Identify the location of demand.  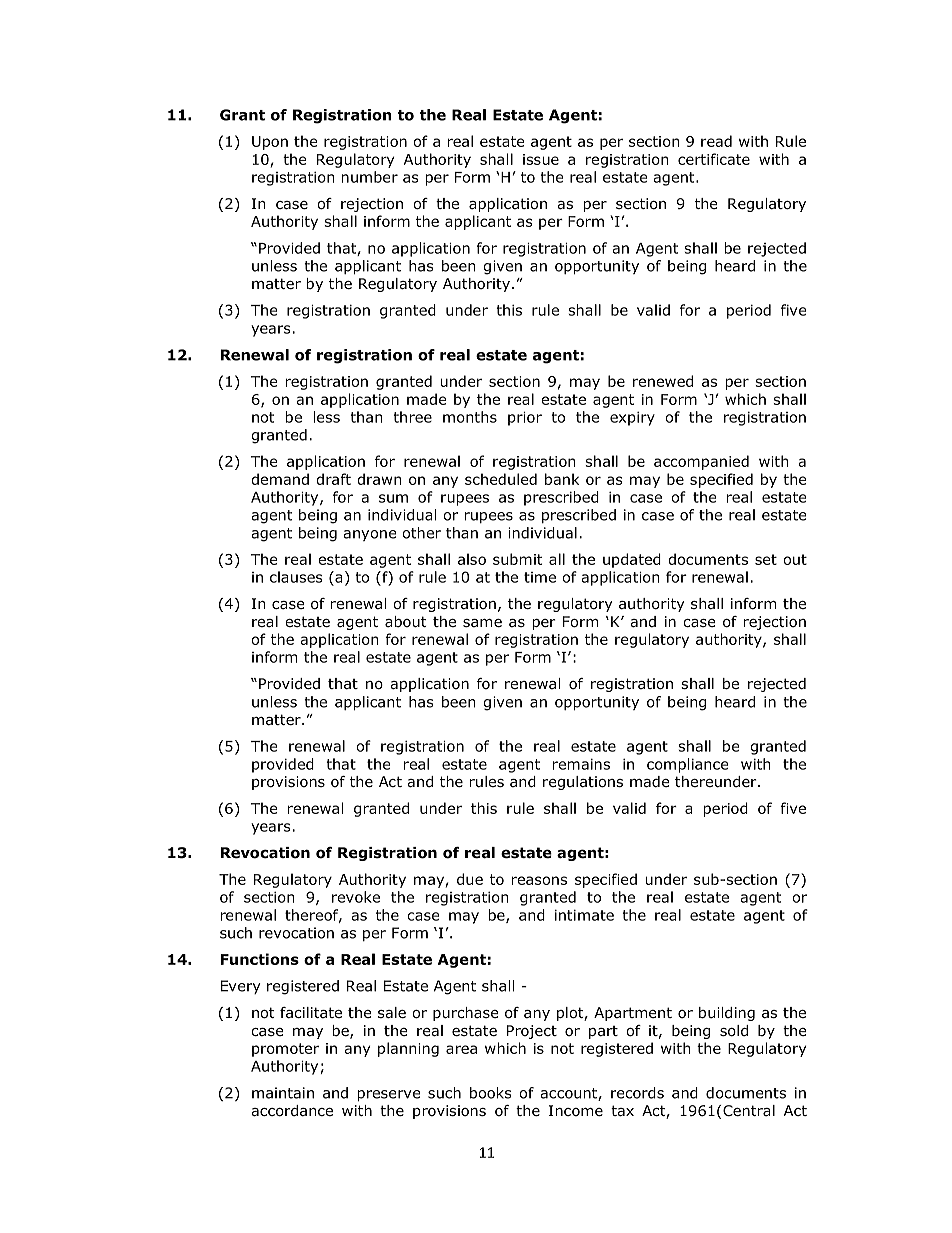
(280, 479).
